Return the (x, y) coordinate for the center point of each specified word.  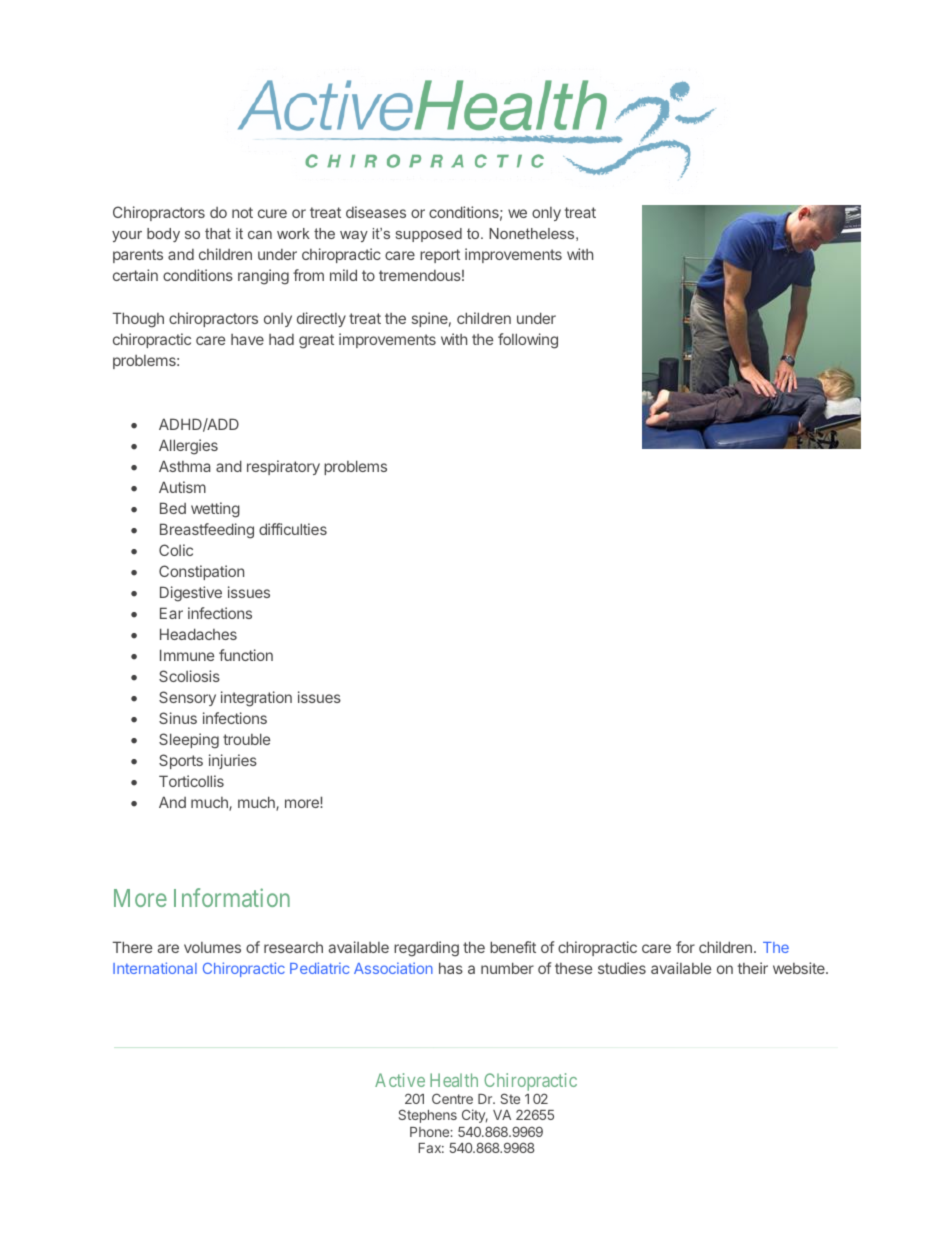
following (528, 341)
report (440, 256)
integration (256, 699)
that (218, 233)
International (155, 968)
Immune (187, 655)
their (753, 968)
